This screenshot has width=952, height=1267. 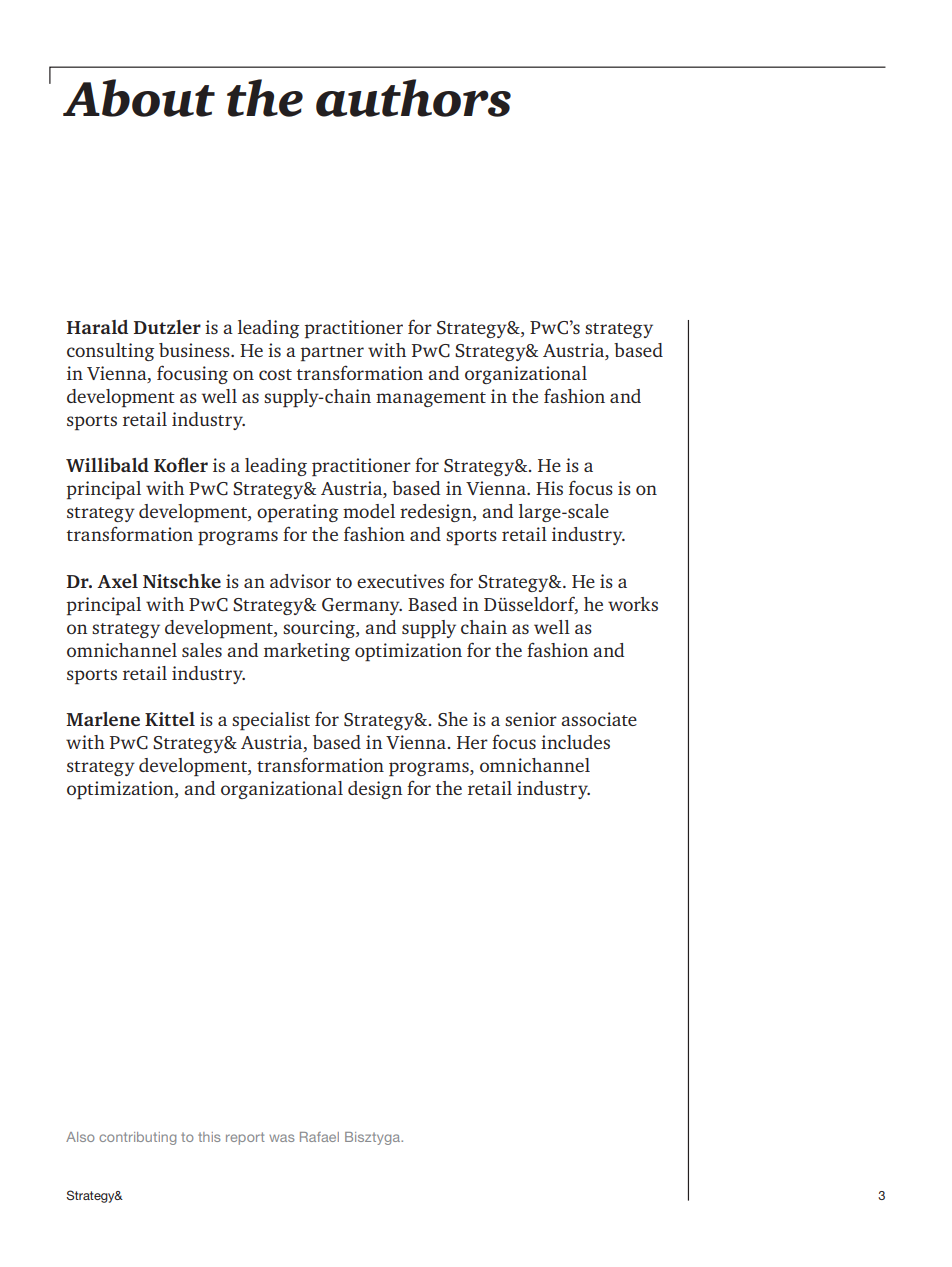 What do you see at coordinates (413, 98) in the screenshot?
I see `authors` at bounding box center [413, 98].
